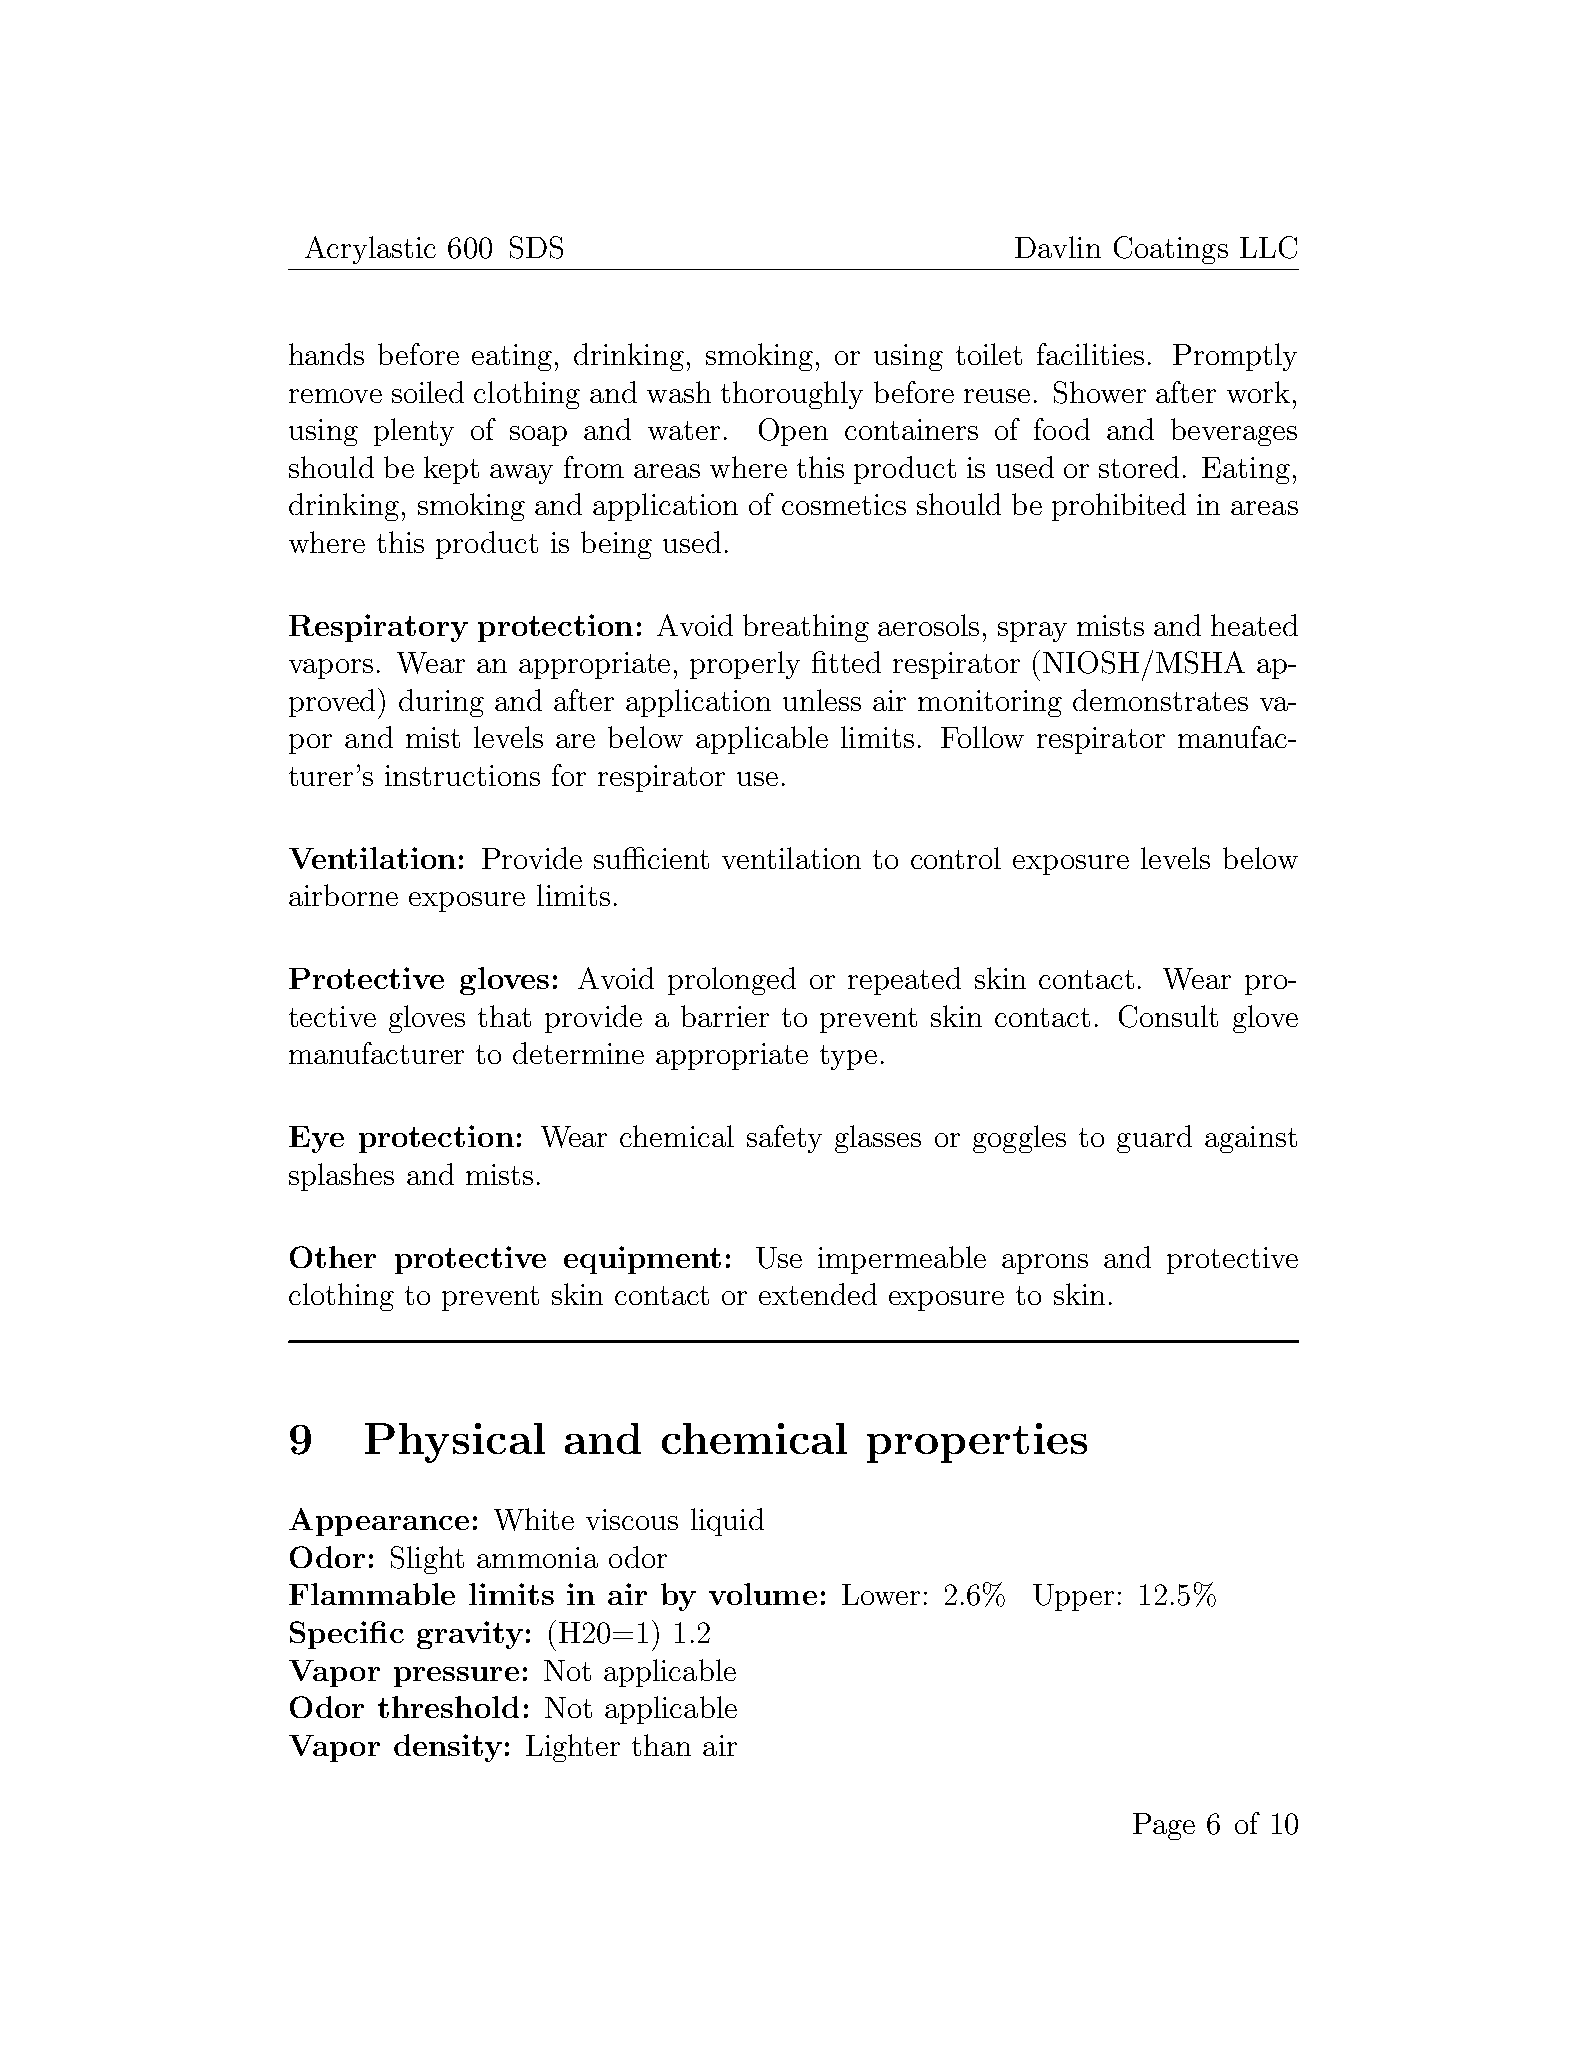 This screenshot has height=2061, width=1592. I want to click on Coatings, so click(1171, 250).
